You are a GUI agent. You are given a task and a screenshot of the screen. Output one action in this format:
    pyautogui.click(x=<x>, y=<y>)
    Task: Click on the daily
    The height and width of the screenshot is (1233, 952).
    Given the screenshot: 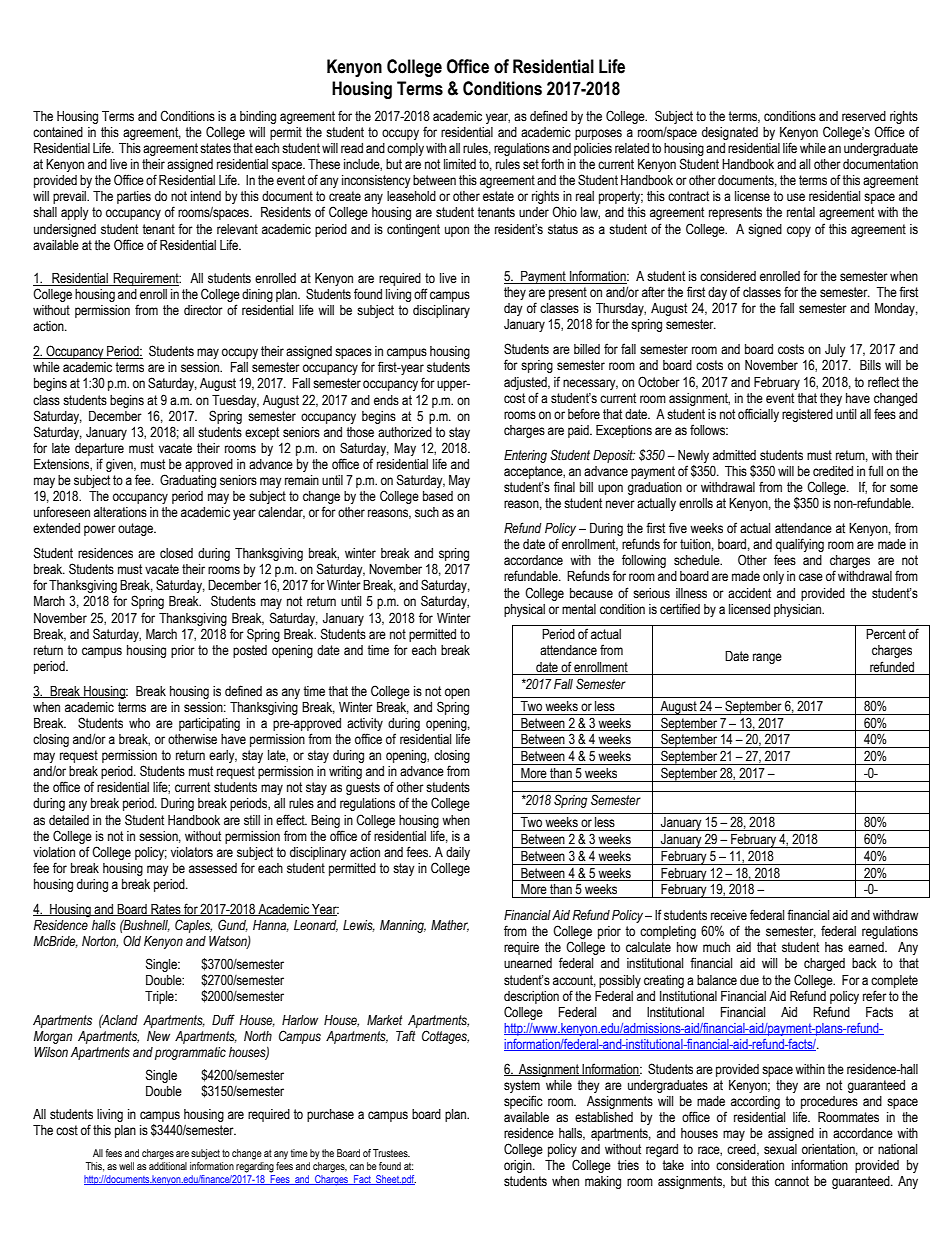 What is the action you would take?
    pyautogui.click(x=458, y=853)
